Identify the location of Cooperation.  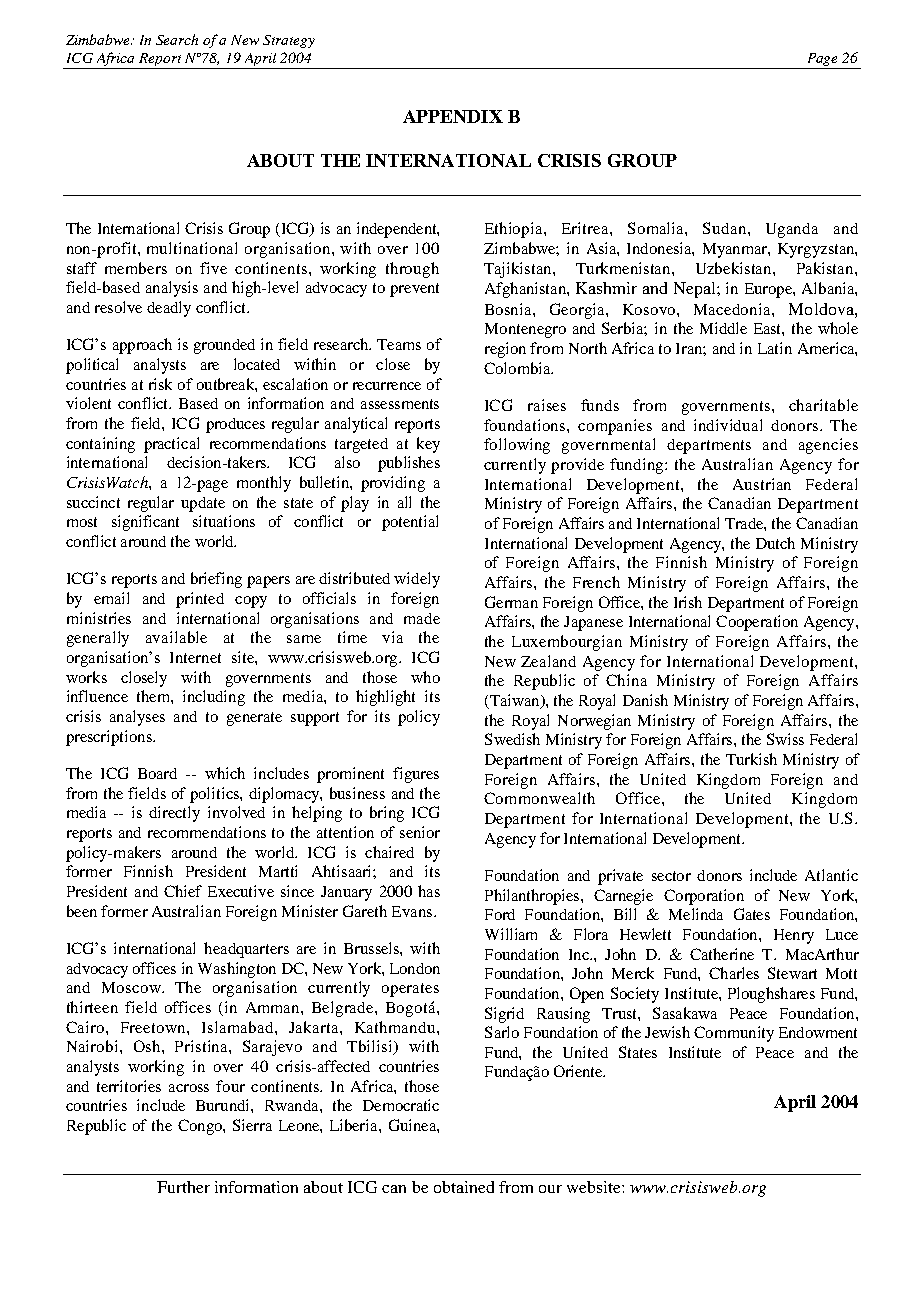
(757, 623).
